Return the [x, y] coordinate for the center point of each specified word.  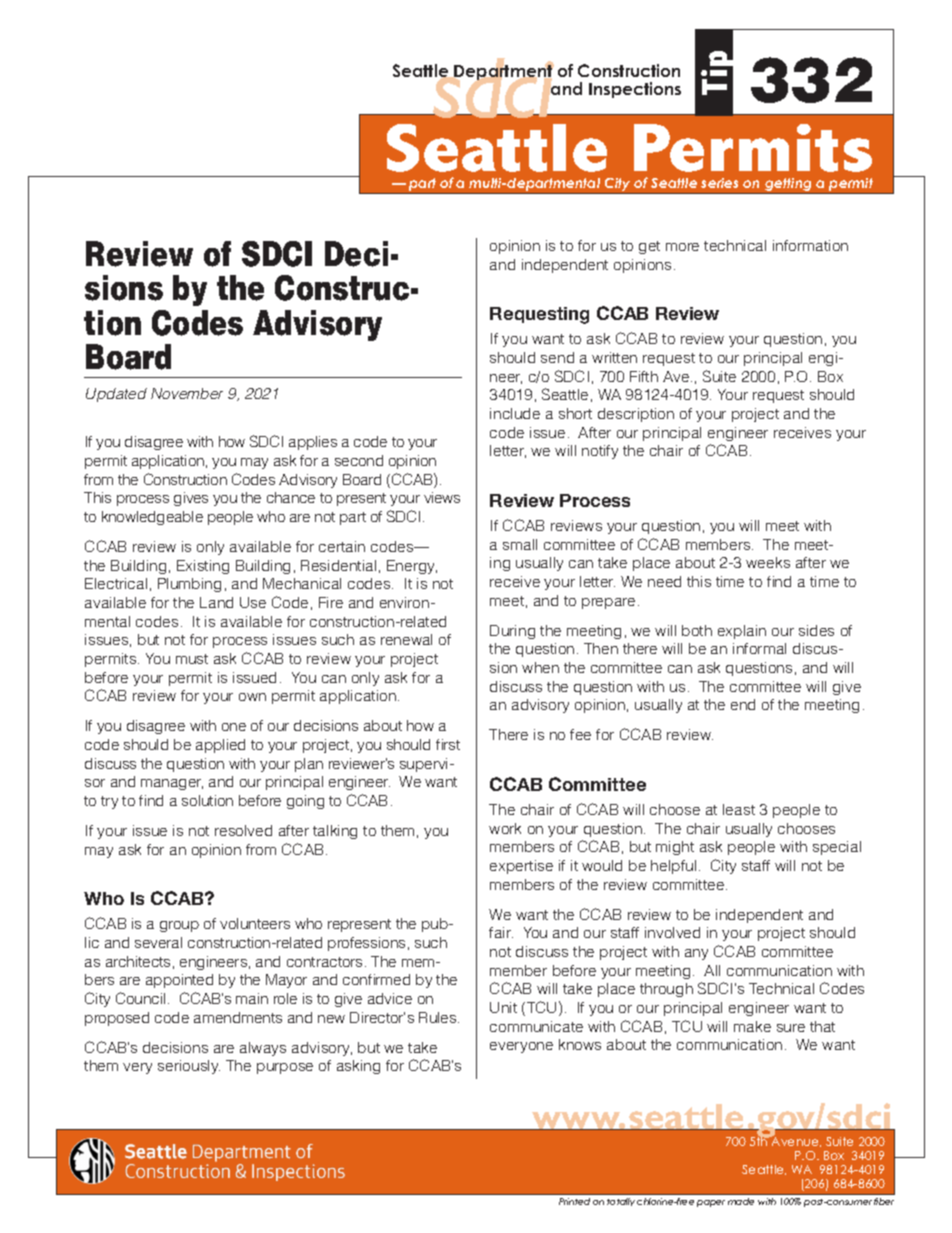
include [515, 413]
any [696, 954]
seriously [189, 1067]
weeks [768, 562]
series [719, 183]
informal [759, 648]
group [179, 926]
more [682, 247]
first [448, 744]
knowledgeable [152, 518]
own [252, 697]
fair [501, 932]
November [187, 393]
